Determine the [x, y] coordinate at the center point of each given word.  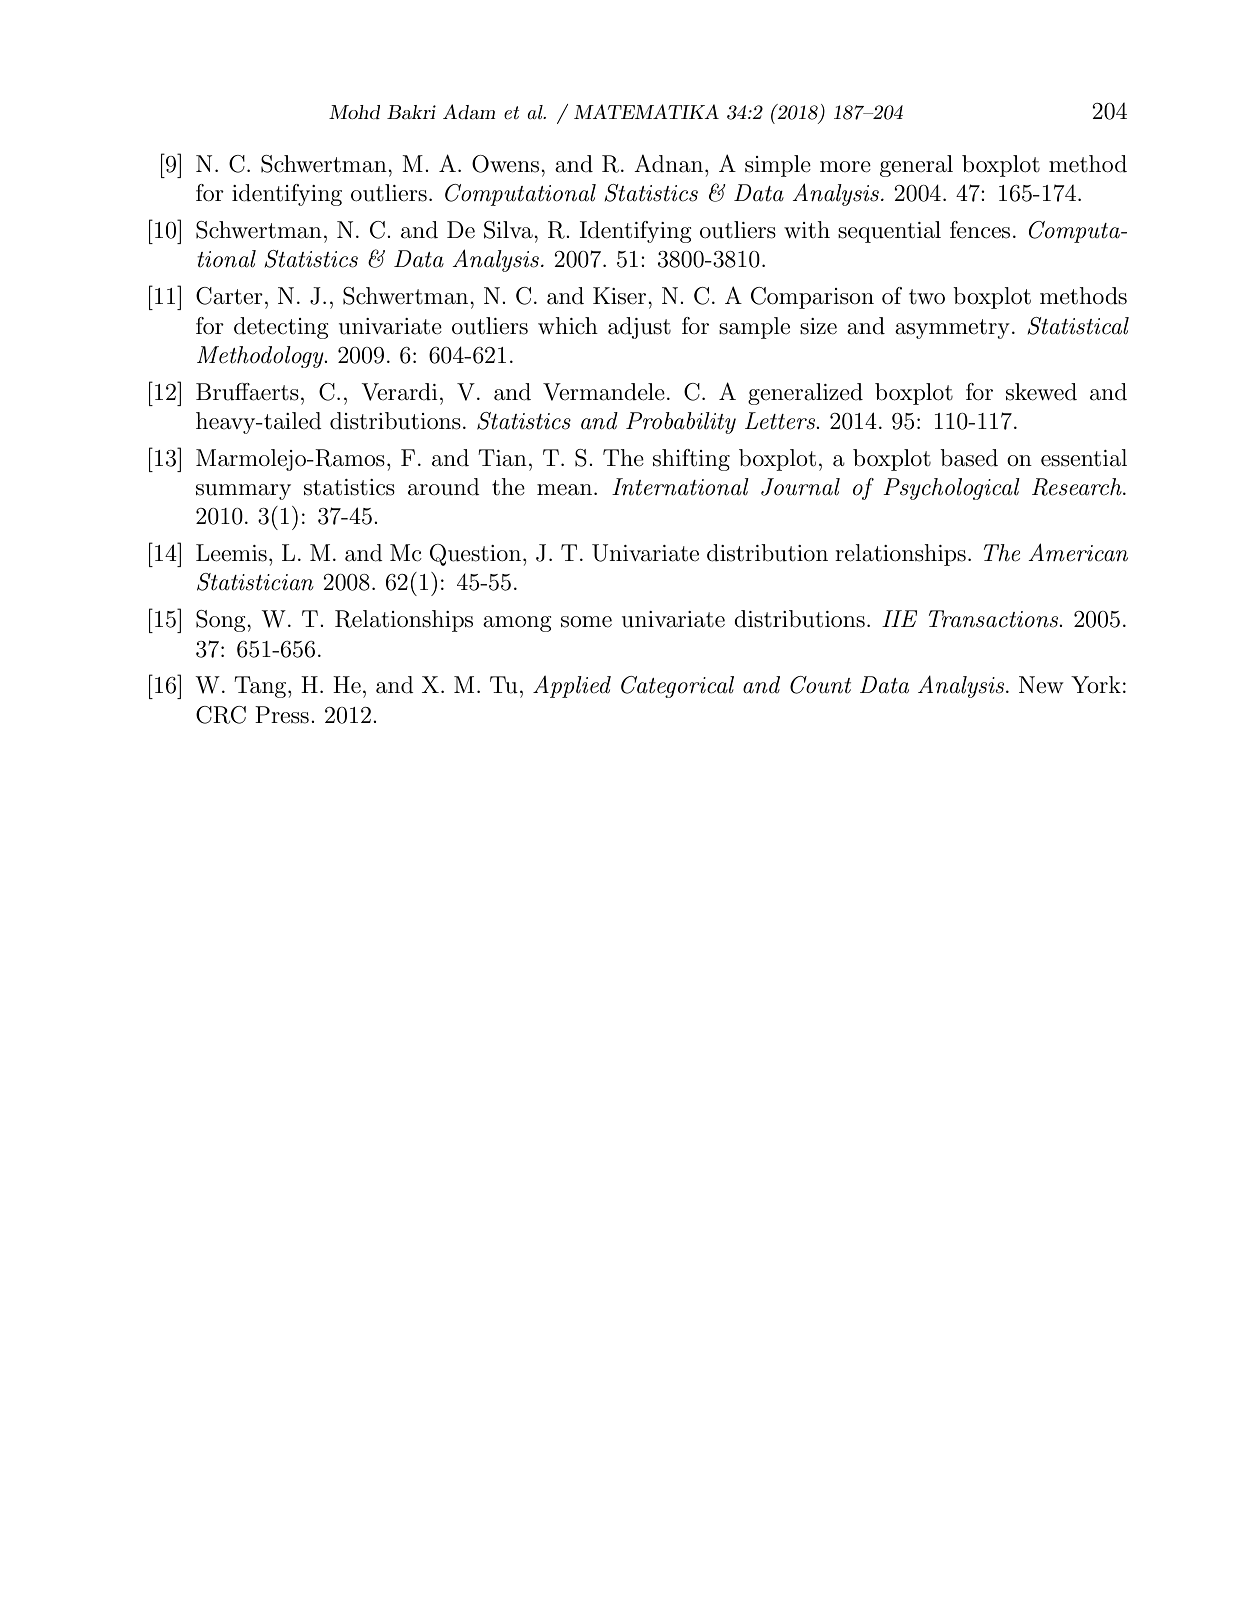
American [1078, 552]
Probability [681, 423]
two [927, 297]
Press [282, 715]
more [845, 167]
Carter [229, 296]
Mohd [354, 112]
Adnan [668, 164]
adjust [639, 328]
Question [477, 555]
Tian [502, 458]
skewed [1041, 392]
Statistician [255, 582]
